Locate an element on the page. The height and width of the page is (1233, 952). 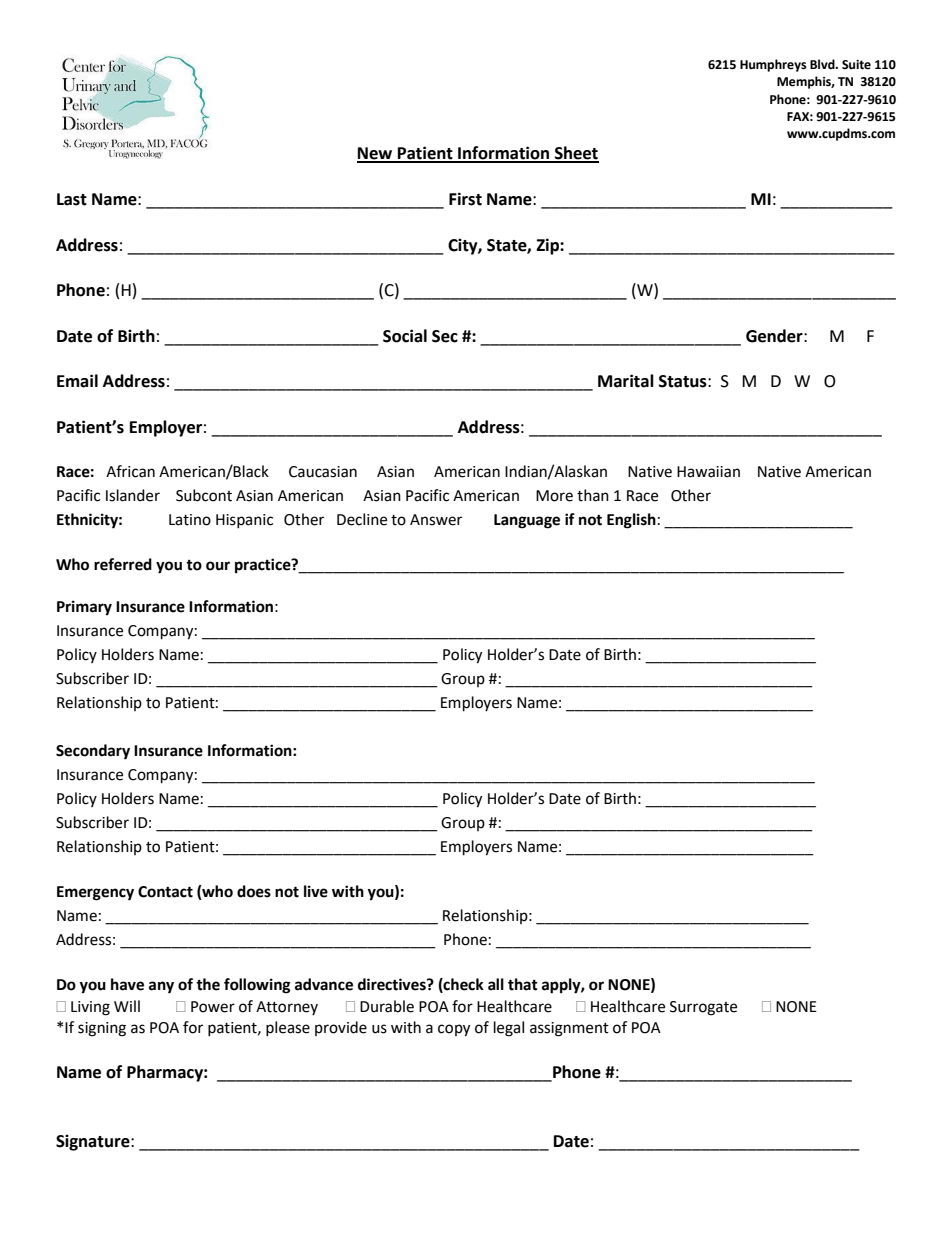
copy is located at coordinates (454, 1030).
